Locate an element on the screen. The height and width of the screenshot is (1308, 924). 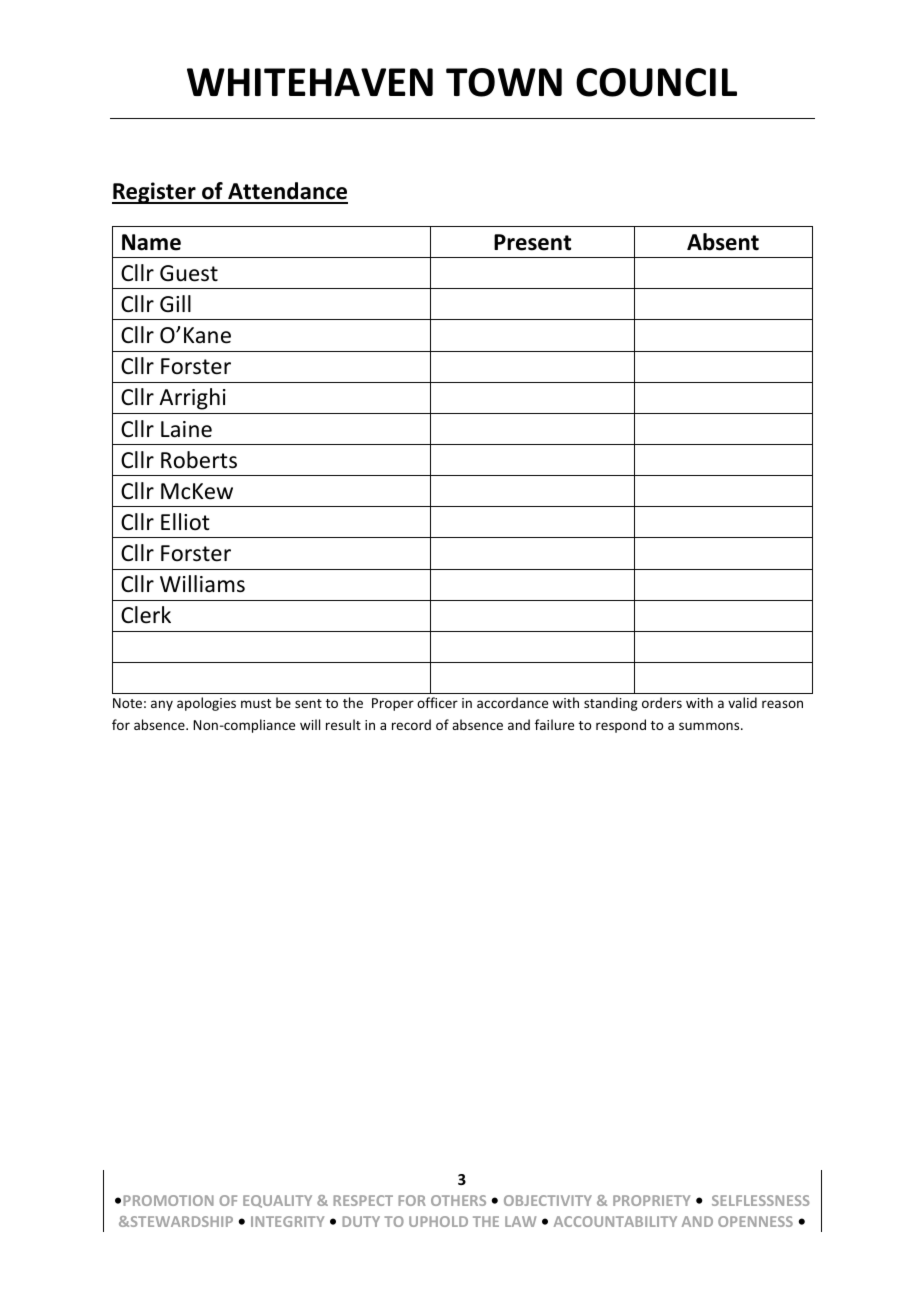
OTHERS is located at coordinates (458, 1200).
